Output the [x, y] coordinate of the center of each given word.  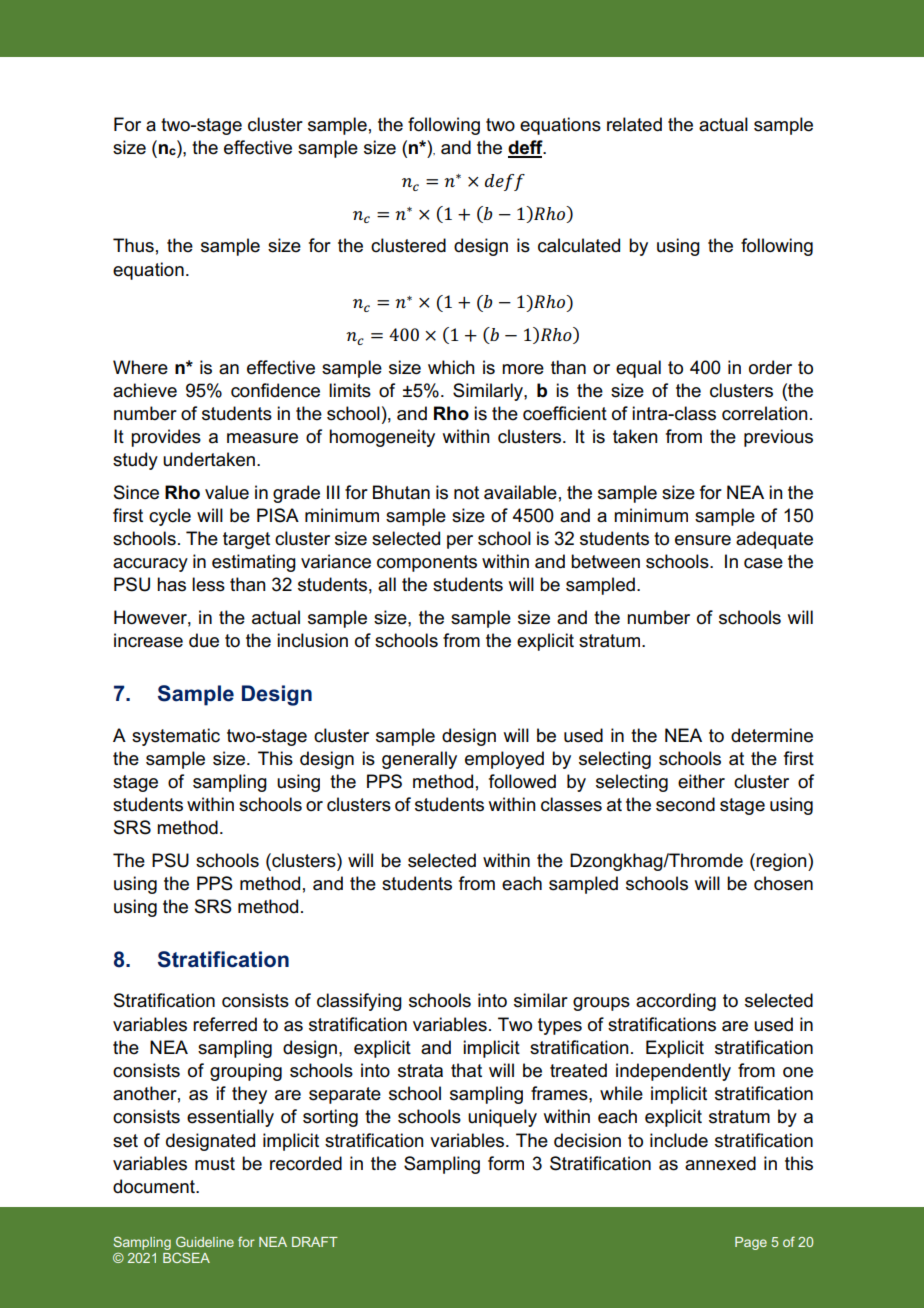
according [676, 1002]
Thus [133, 245]
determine [772, 735]
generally [419, 760]
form [506, 1163]
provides [166, 438]
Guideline [205, 1241]
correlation [765, 413]
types [560, 1026]
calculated [579, 245]
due [204, 640]
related [634, 124]
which [451, 367]
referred [225, 1024]
